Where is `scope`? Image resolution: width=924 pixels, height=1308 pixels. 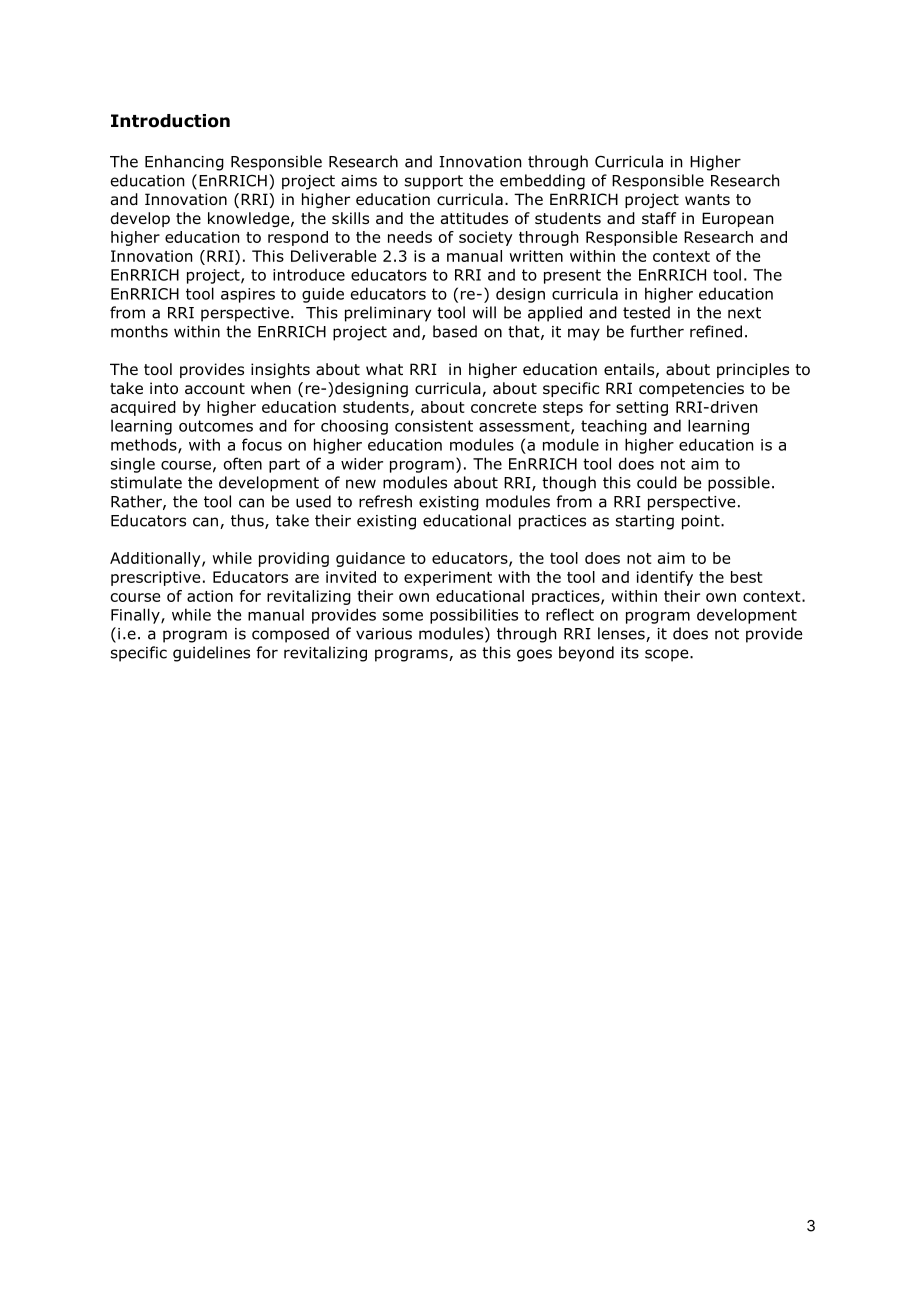 scope is located at coordinates (668, 655).
